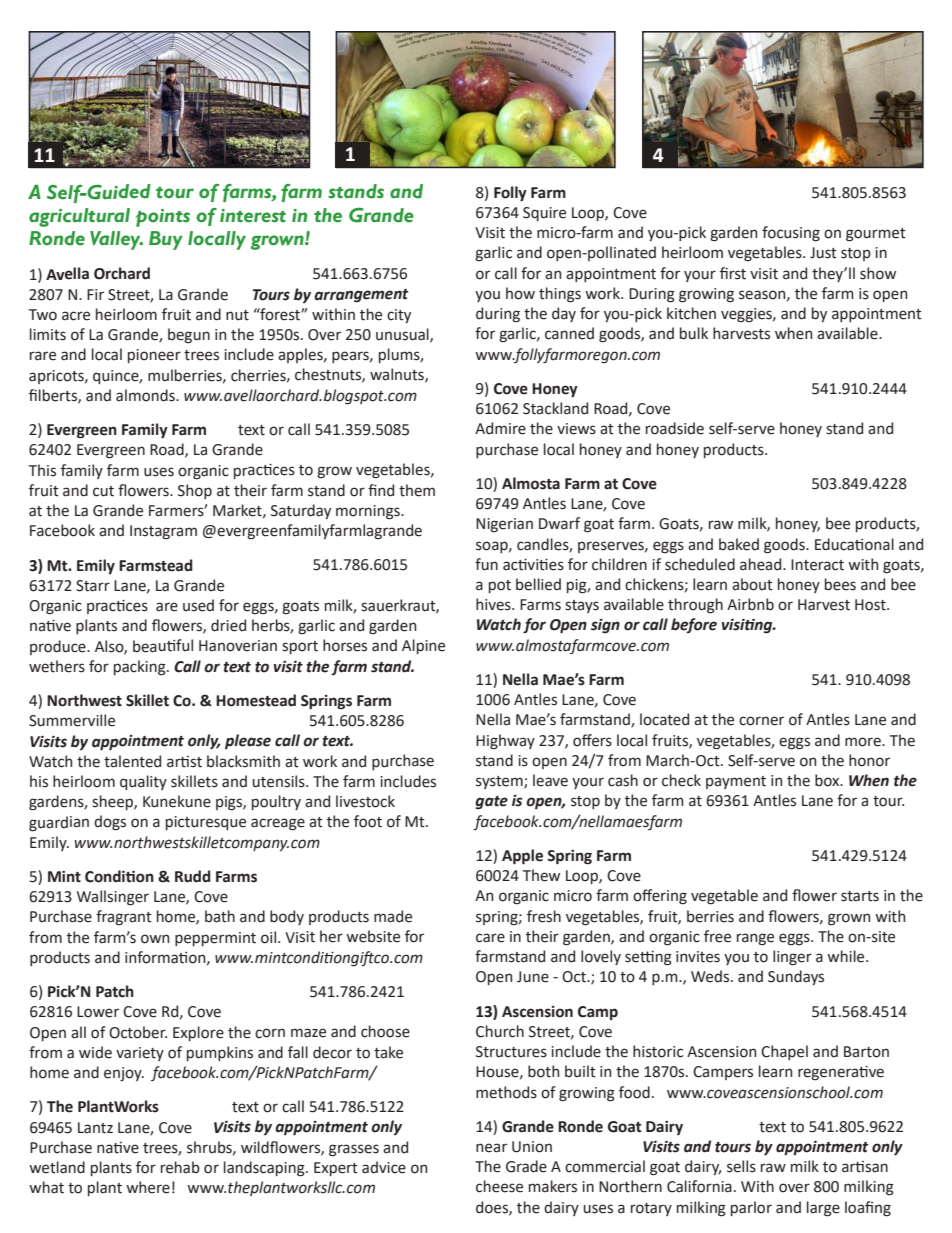 The image size is (952, 1233). Describe the element at coordinates (664, 719) in the document. I see `located` at that location.
